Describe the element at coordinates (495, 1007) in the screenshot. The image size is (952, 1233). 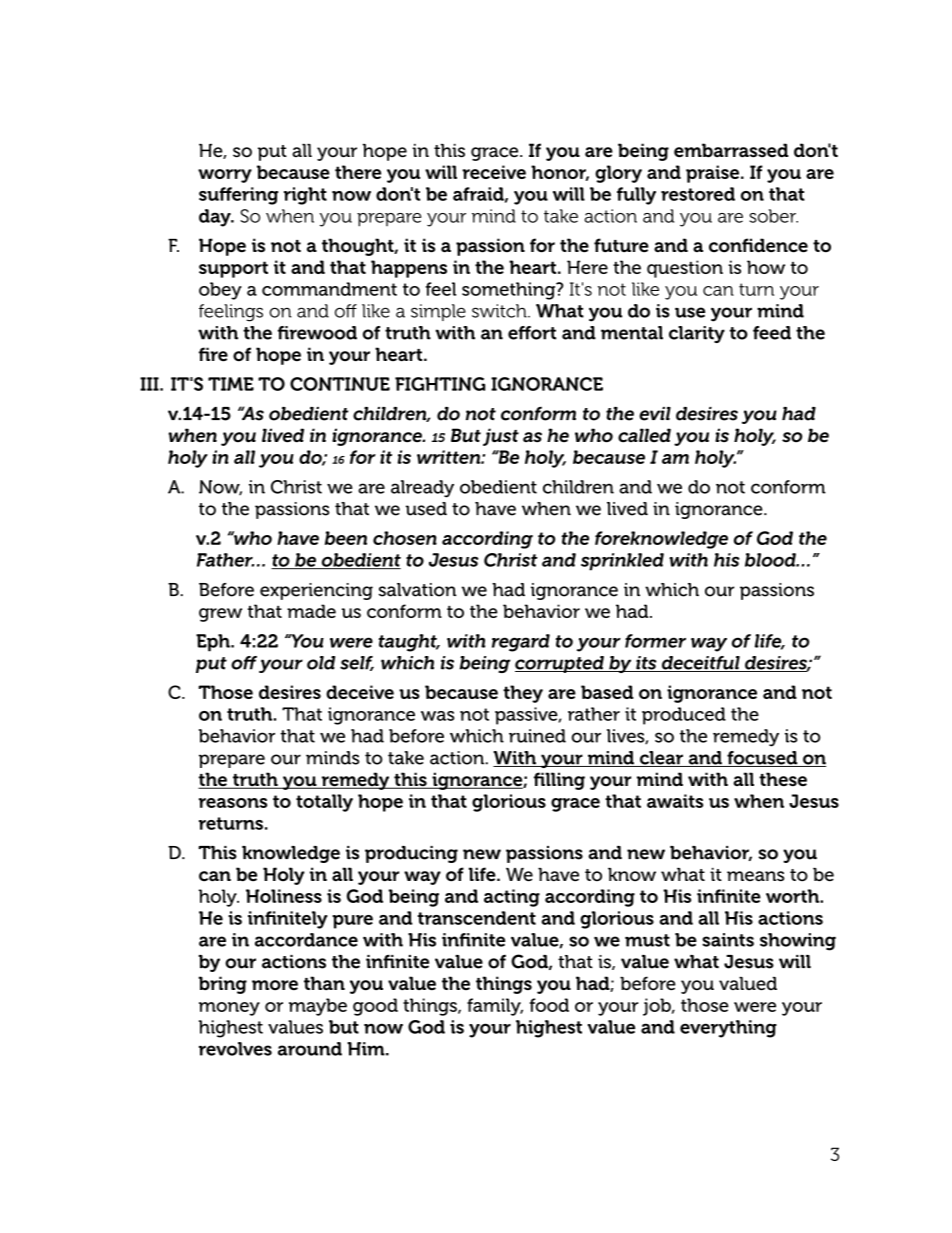
I see `family` at that location.
